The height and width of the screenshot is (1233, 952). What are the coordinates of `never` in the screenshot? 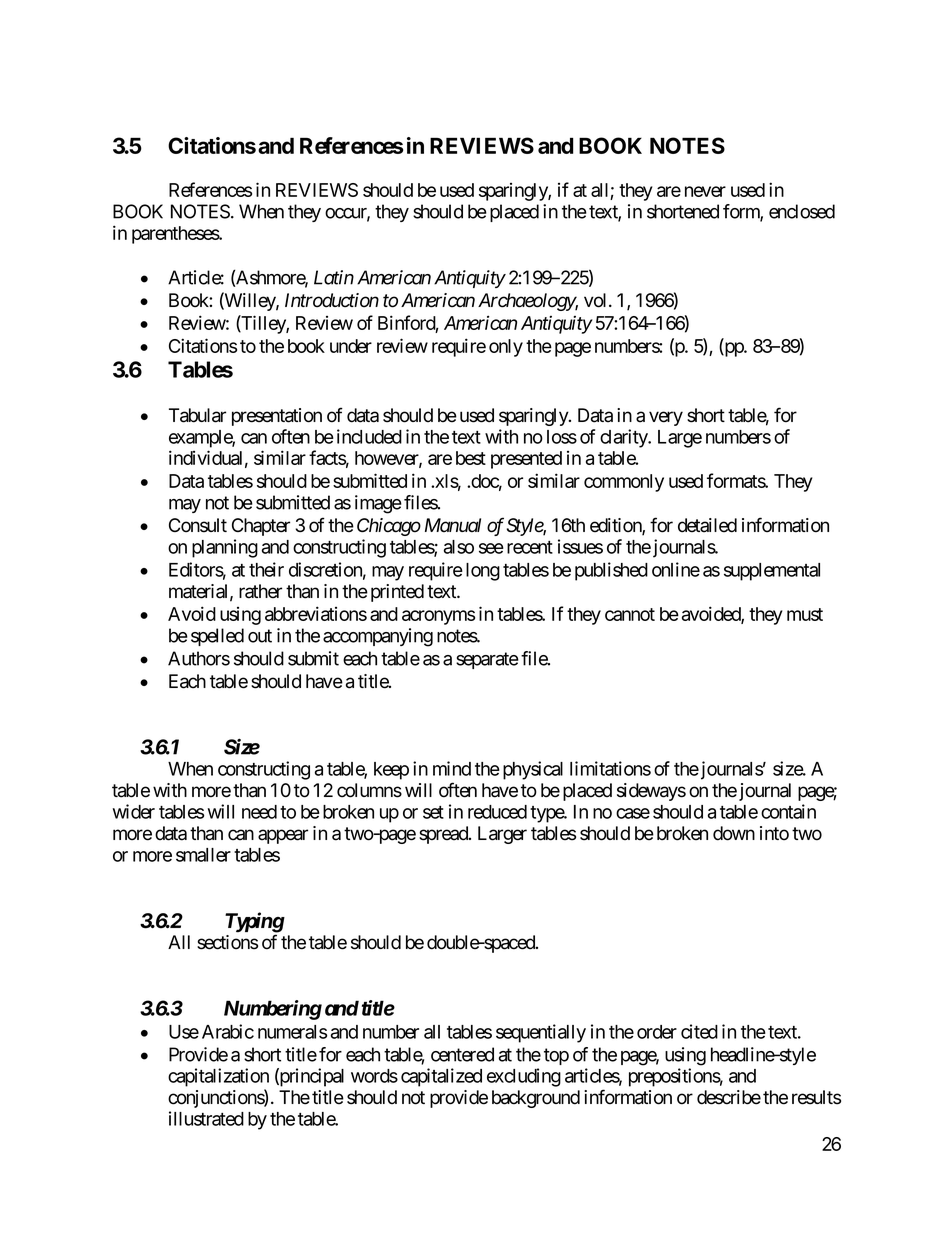 It's located at (705, 191).
